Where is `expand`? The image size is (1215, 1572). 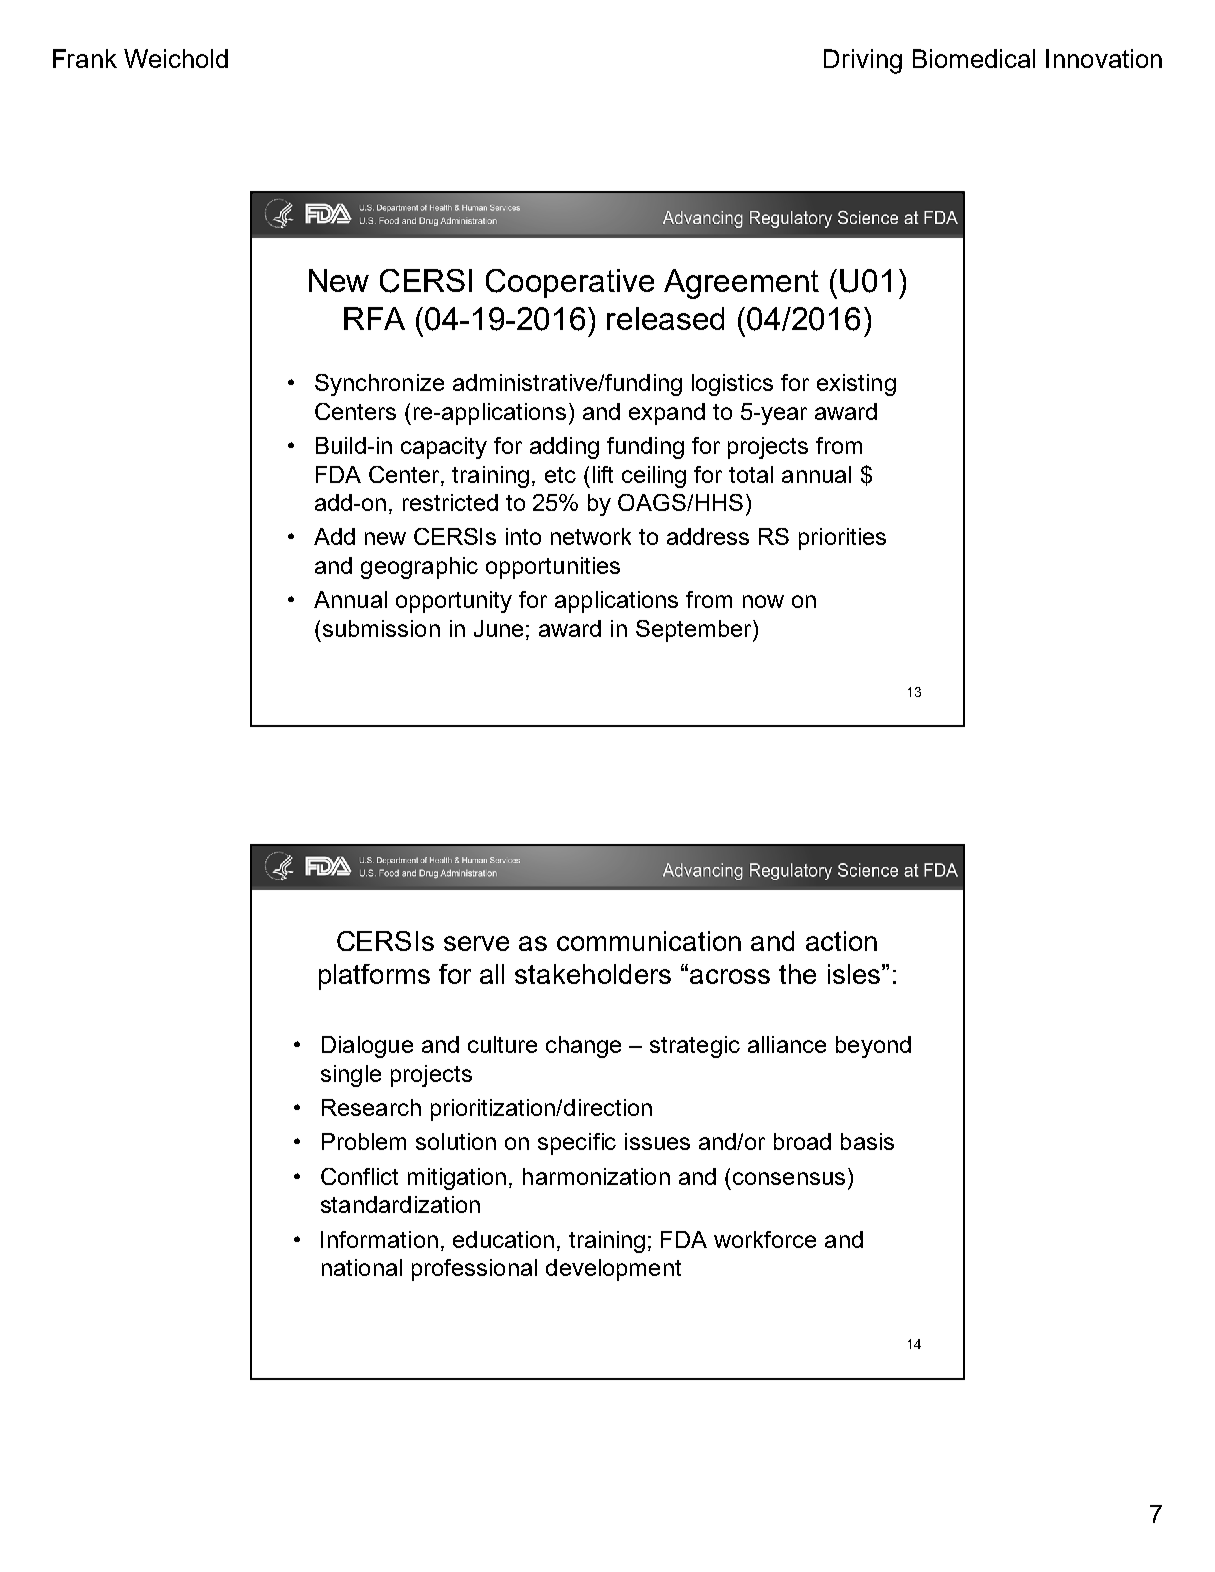 expand is located at coordinates (667, 414).
